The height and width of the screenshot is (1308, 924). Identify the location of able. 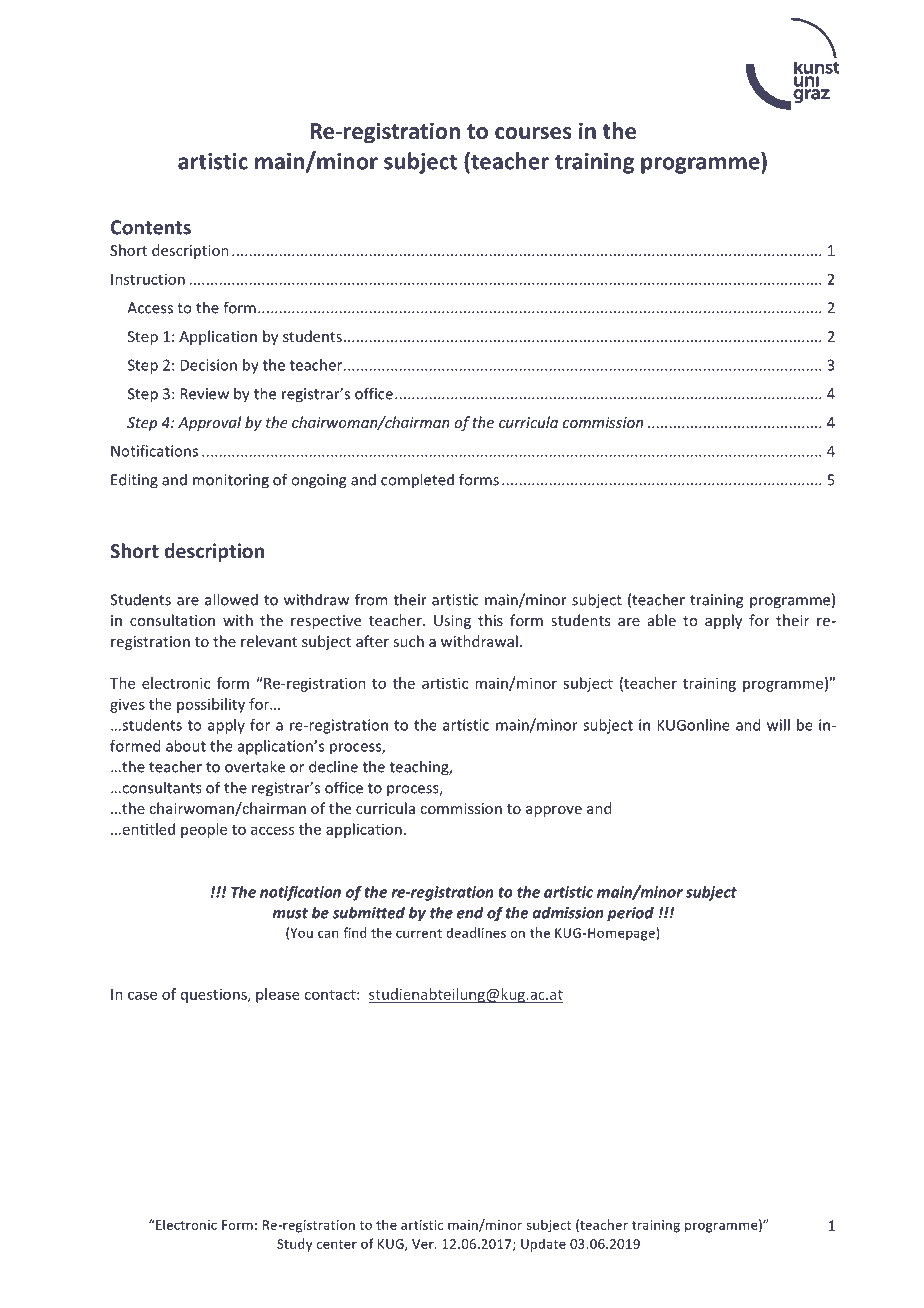
(662, 620).
